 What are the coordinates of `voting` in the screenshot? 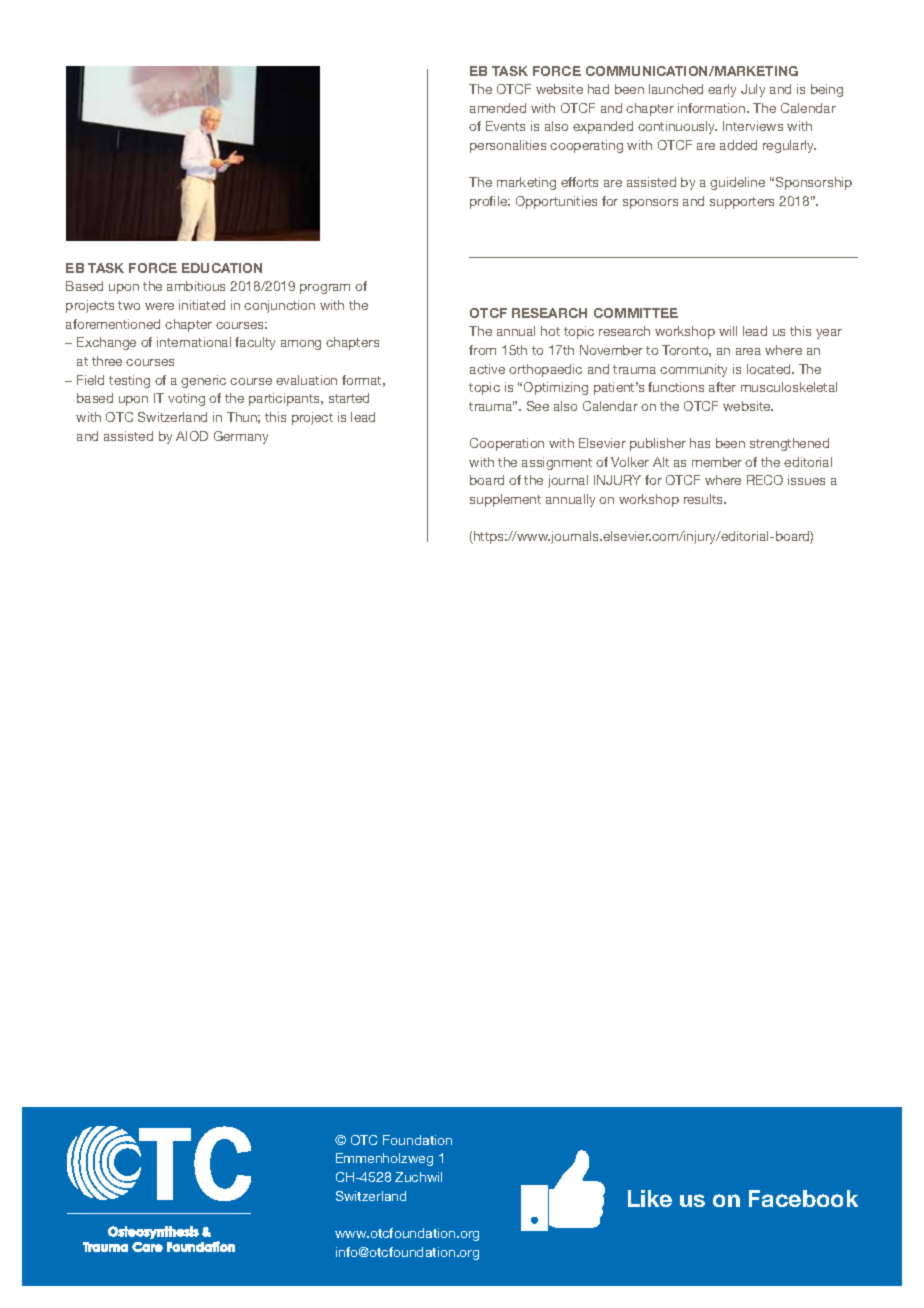 It's located at (186, 399).
